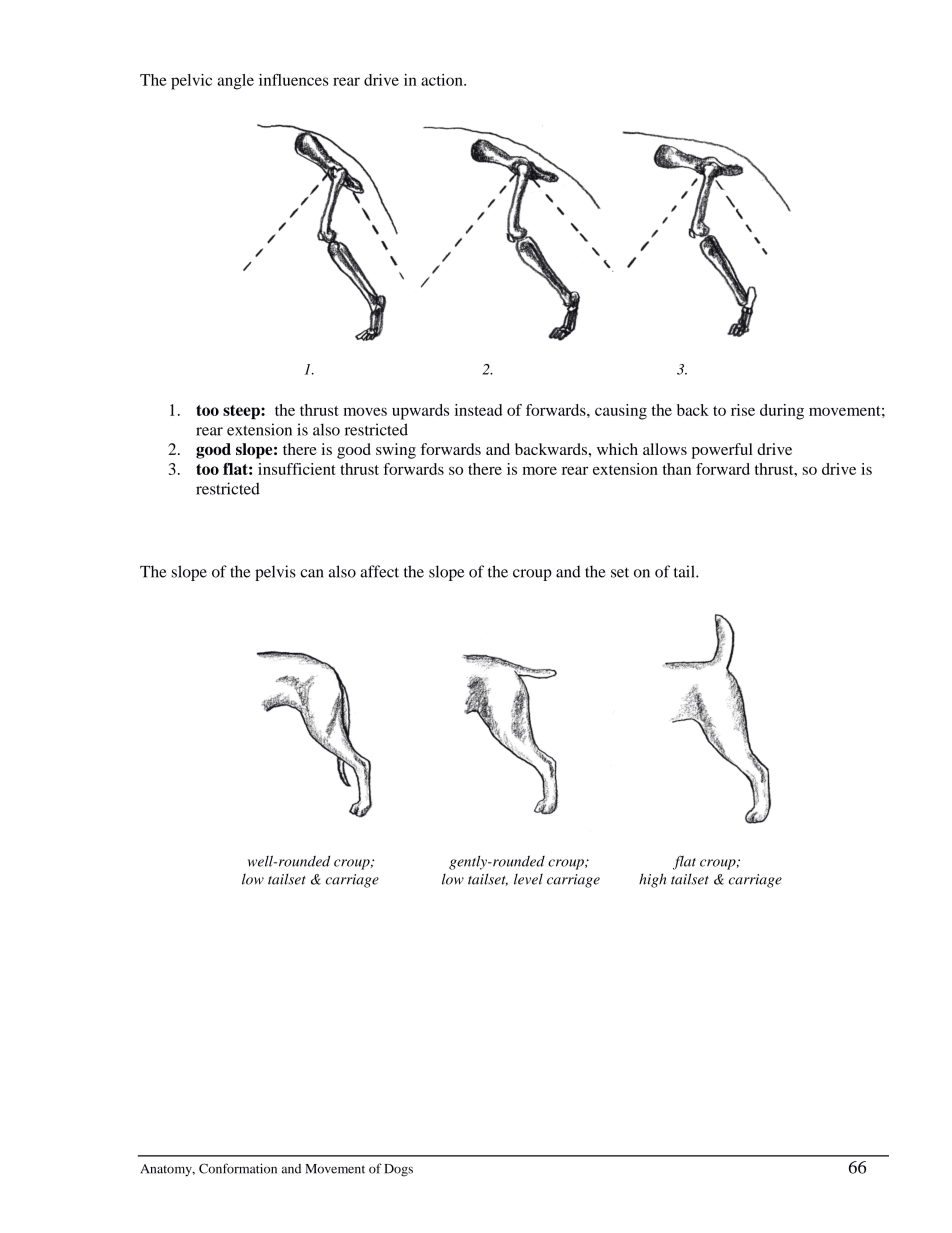  Describe the element at coordinates (379, 571) in the page. I see `affect` at that location.
